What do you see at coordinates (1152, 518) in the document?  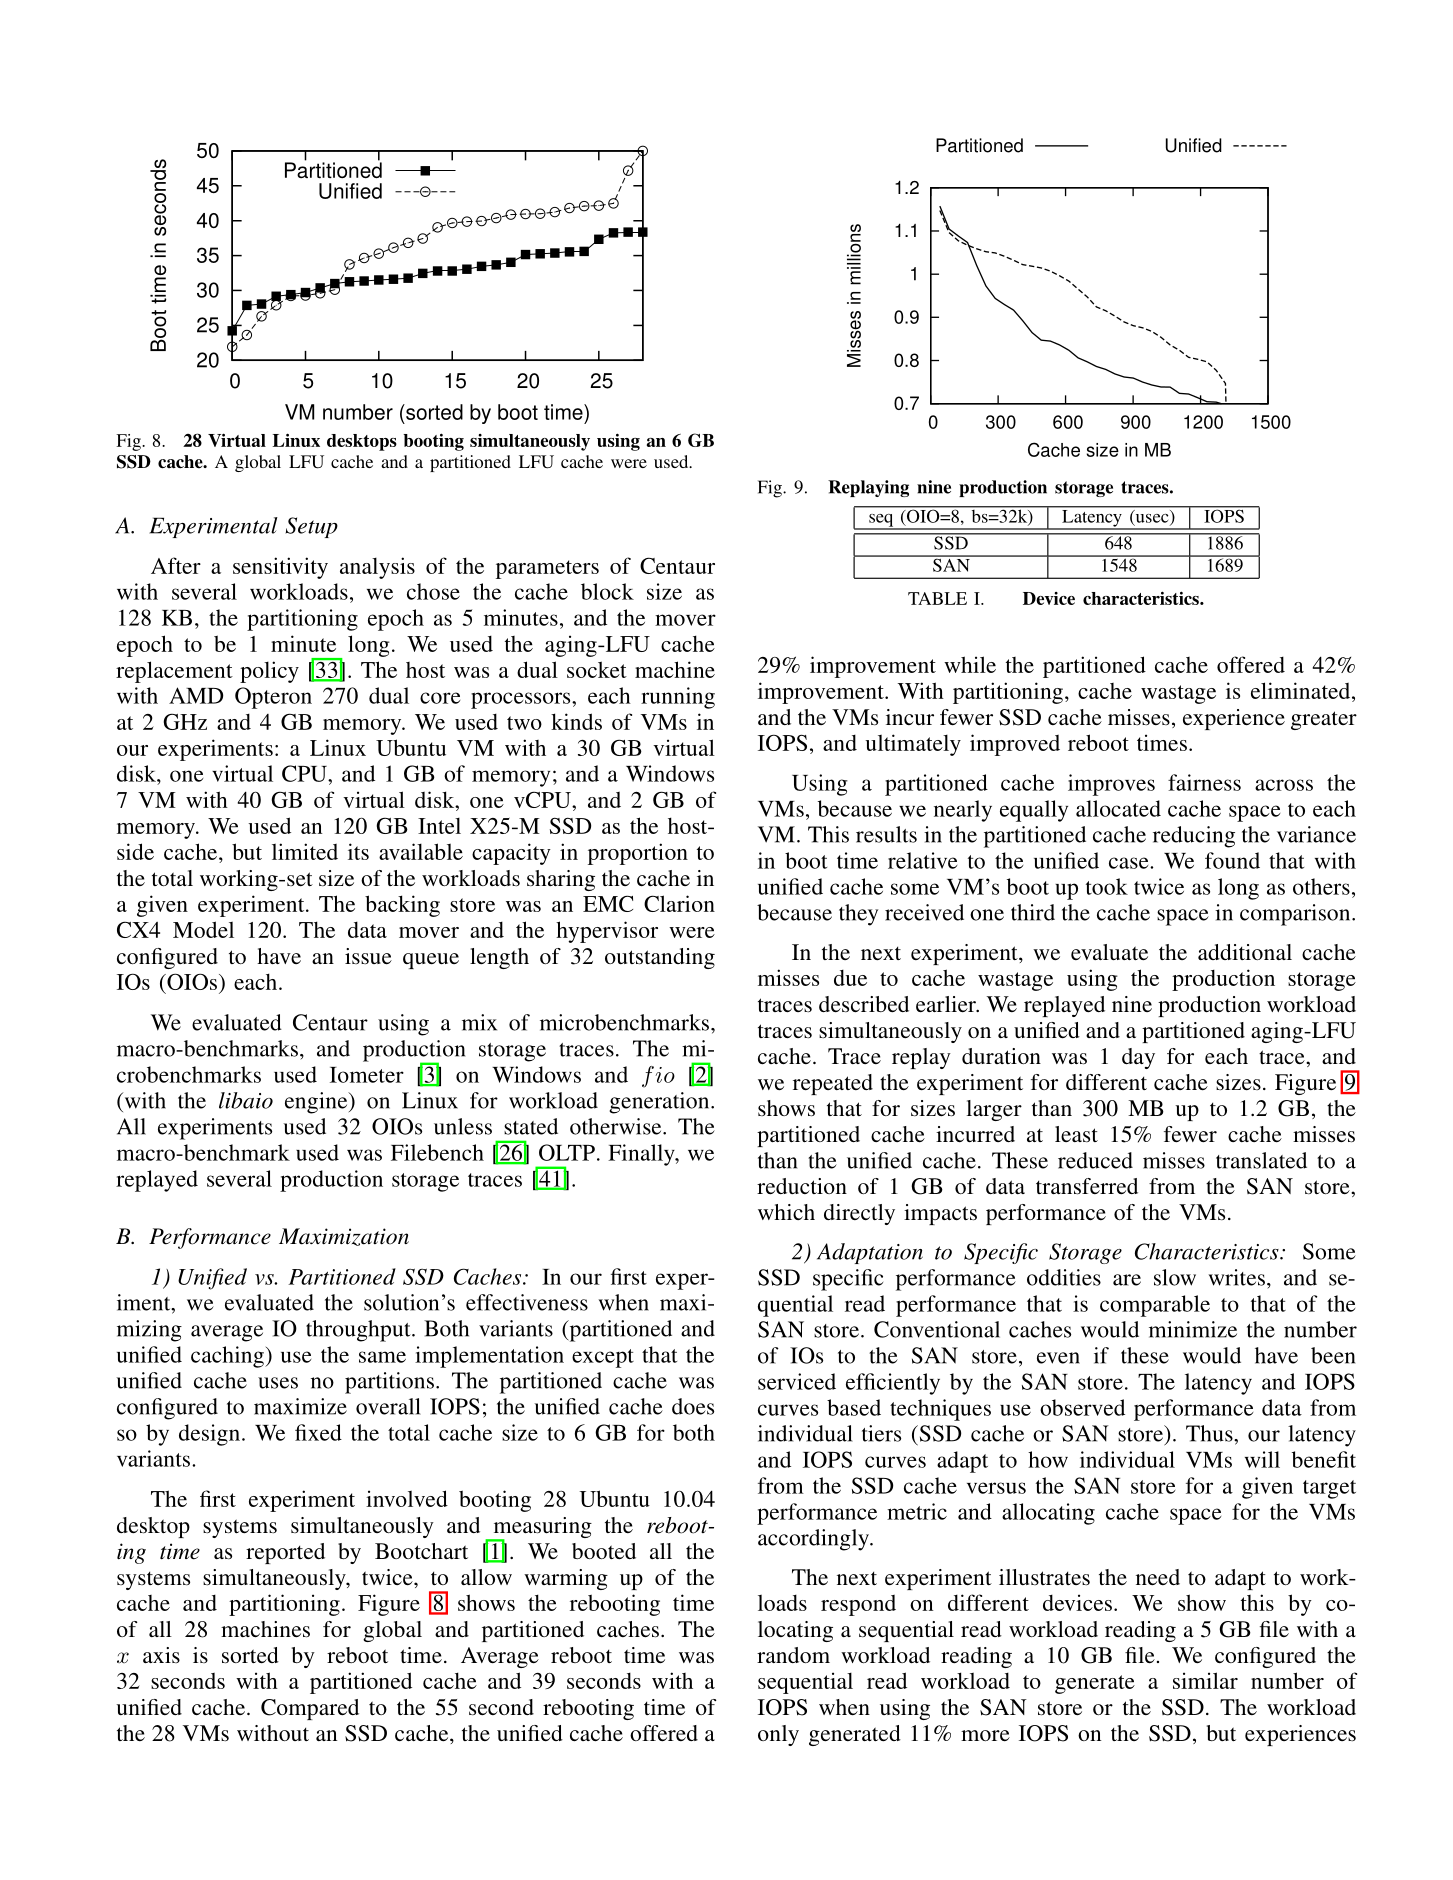 I see `usec` at bounding box center [1152, 518].
